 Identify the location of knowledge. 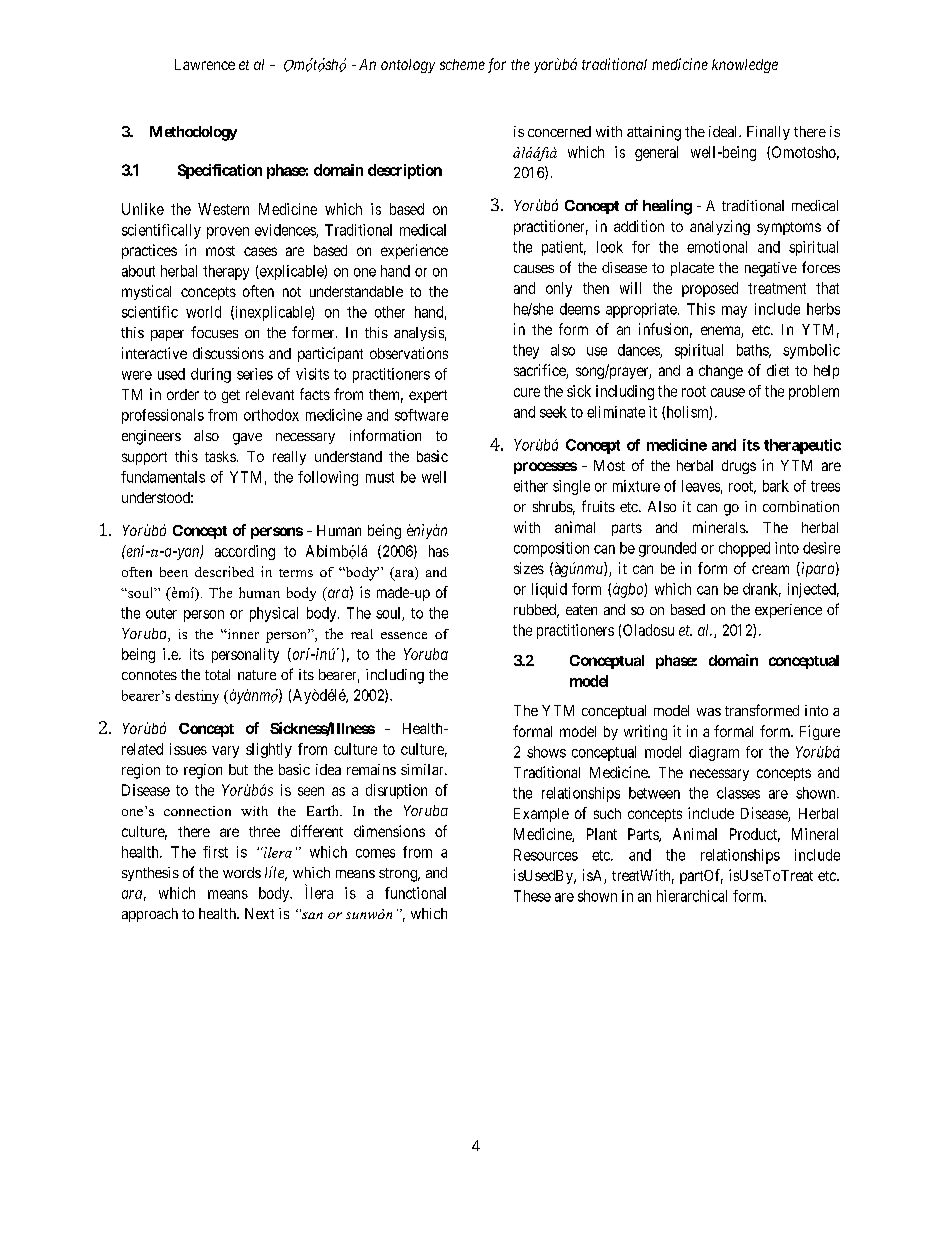
(745, 66).
